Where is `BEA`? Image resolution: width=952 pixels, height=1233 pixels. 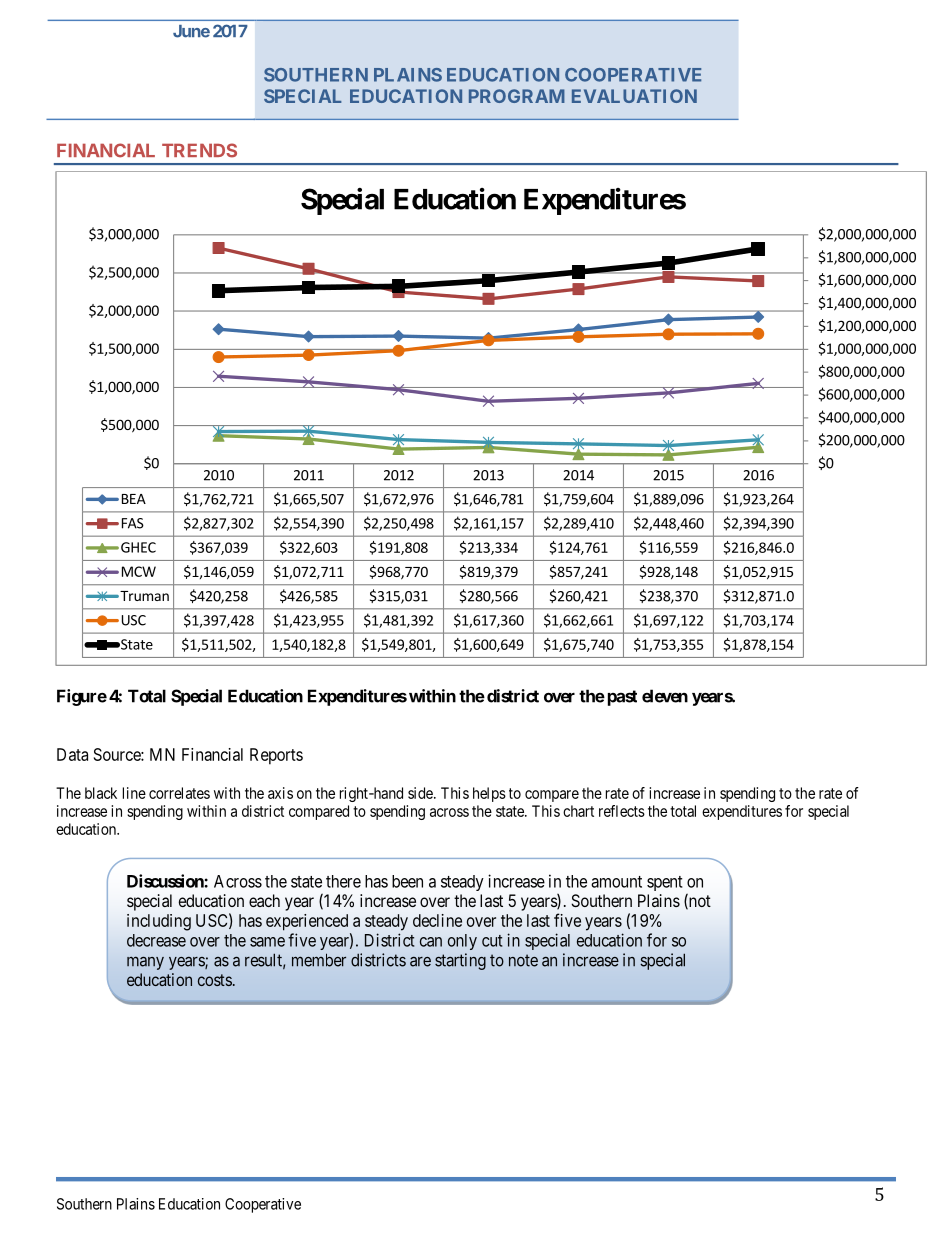 BEA is located at coordinates (134, 499).
